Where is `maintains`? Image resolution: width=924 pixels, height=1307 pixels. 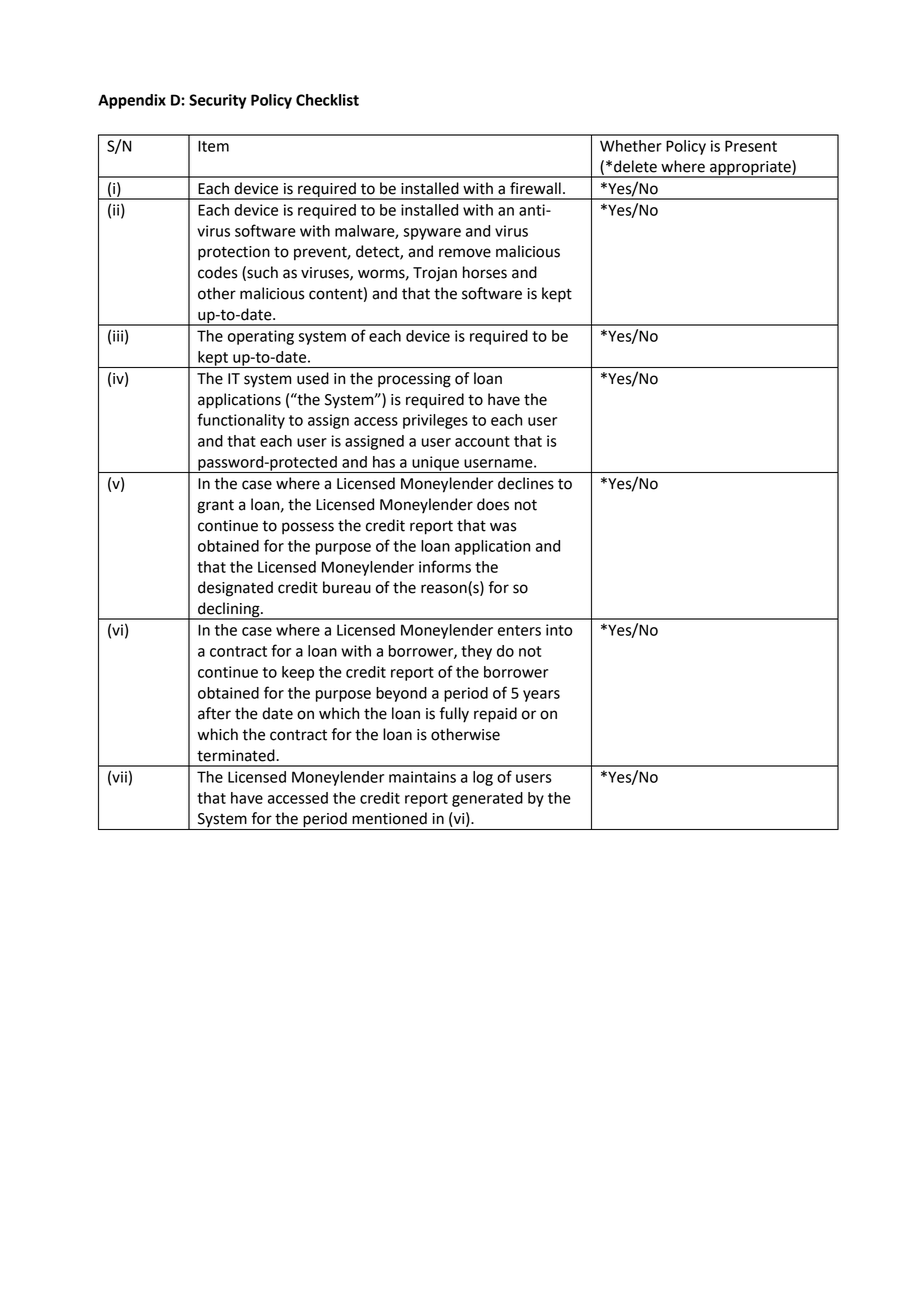 maintains is located at coordinates (422, 777).
